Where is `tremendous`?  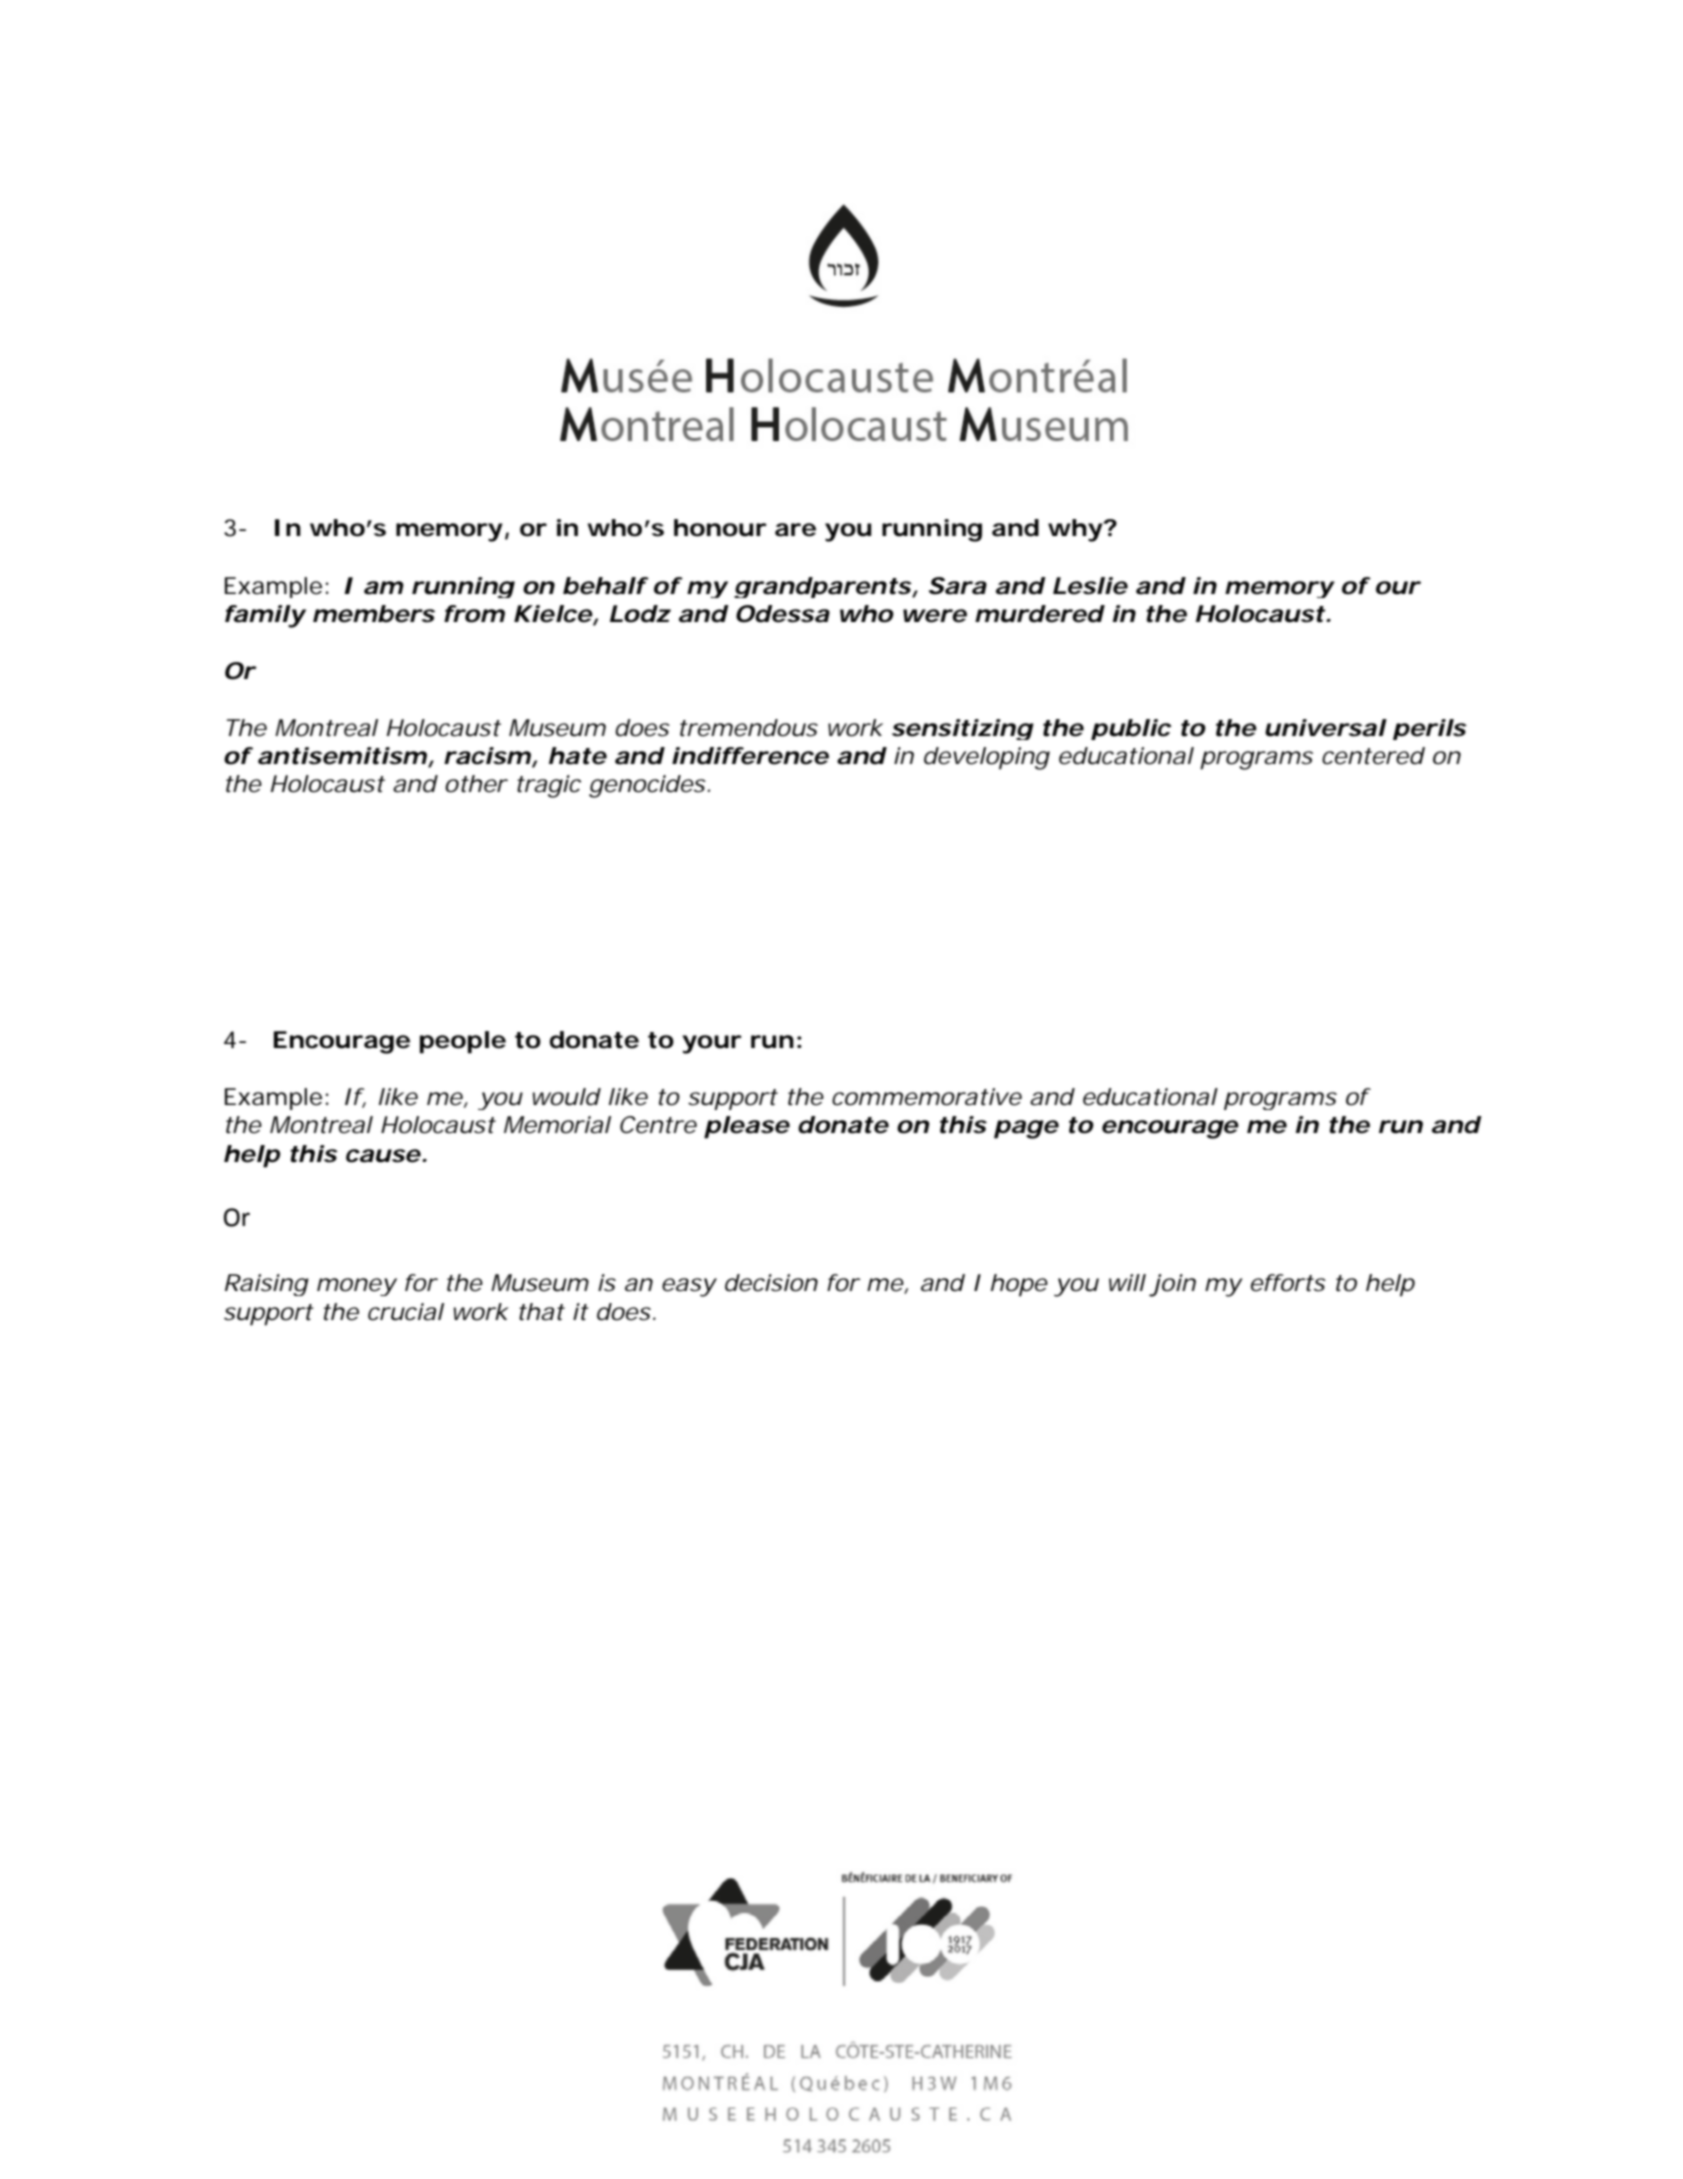 tremendous is located at coordinates (749, 728).
